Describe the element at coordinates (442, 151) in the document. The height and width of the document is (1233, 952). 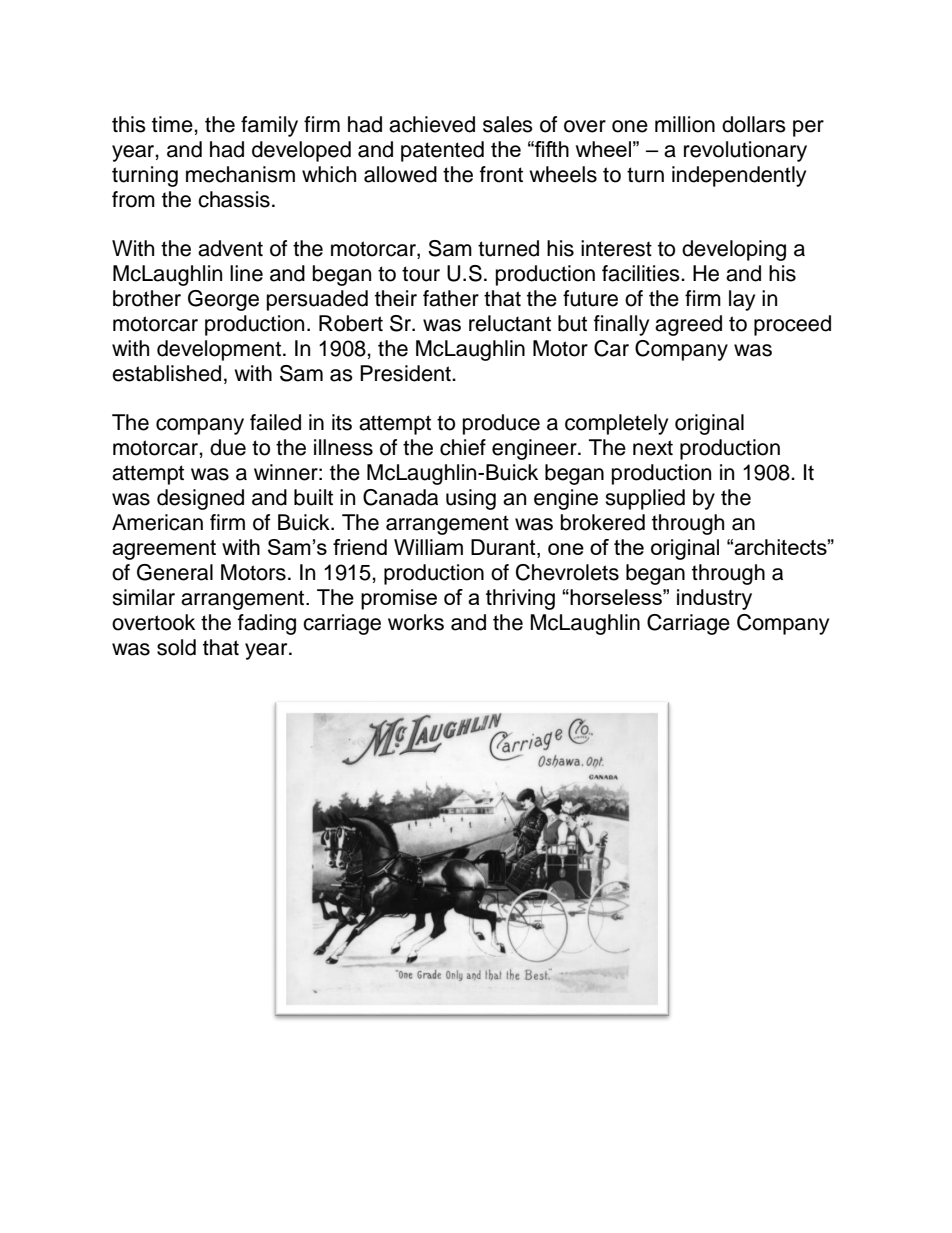
I see `patented` at that location.
